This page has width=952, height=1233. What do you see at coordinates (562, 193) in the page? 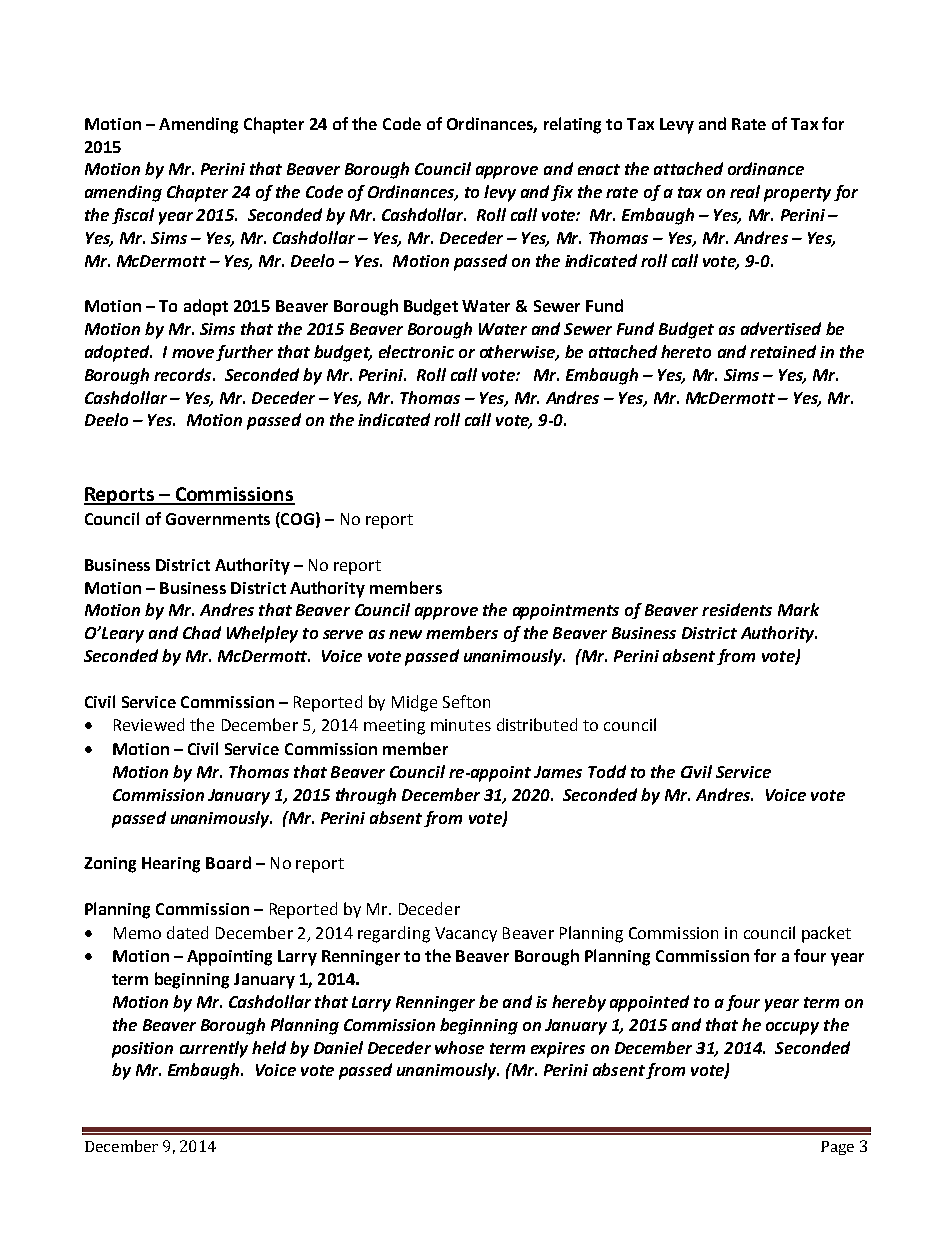
I see `fix` at bounding box center [562, 193].
